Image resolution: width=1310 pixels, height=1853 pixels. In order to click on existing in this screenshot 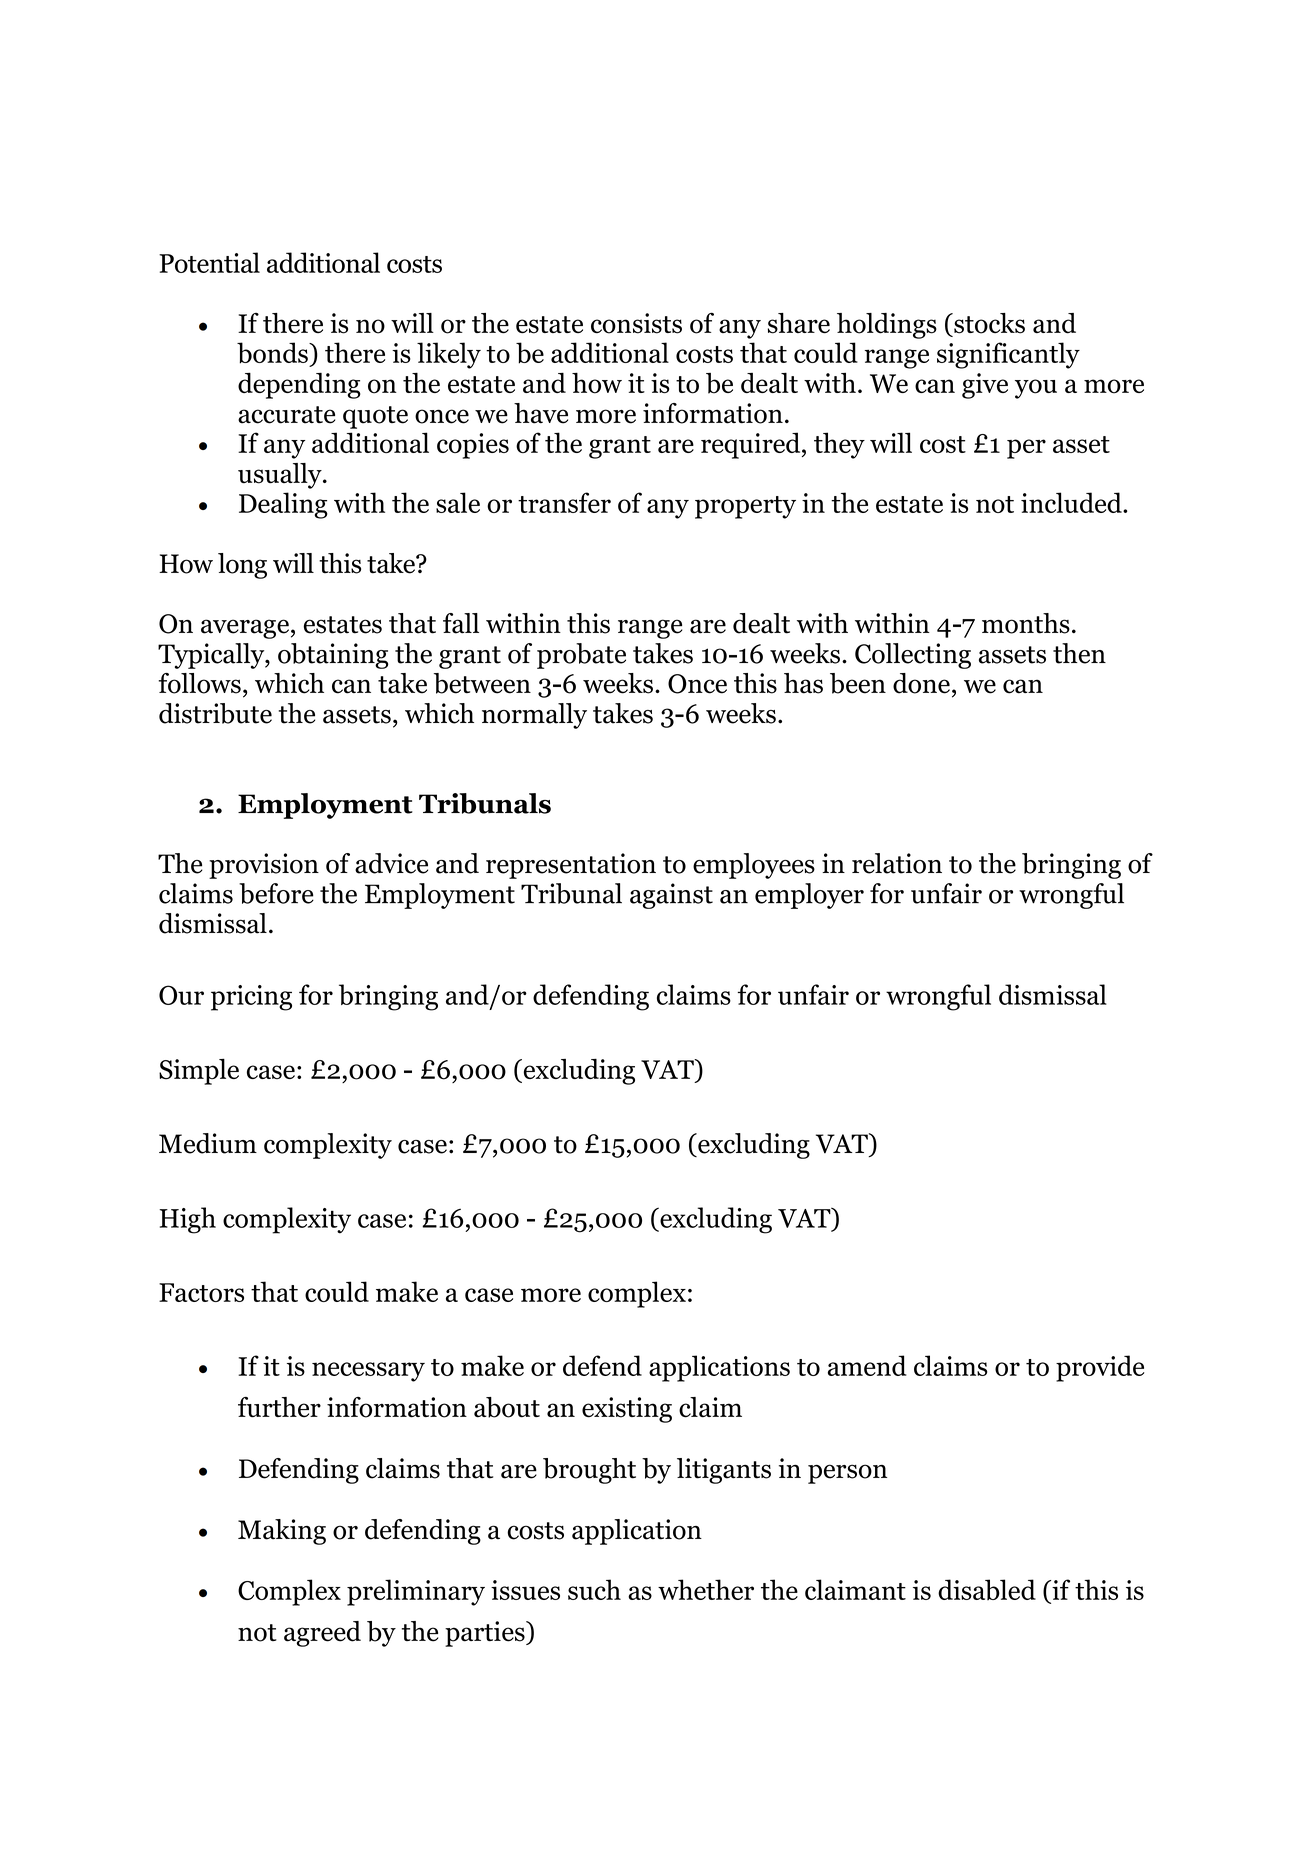, I will do `click(627, 1410)`.
